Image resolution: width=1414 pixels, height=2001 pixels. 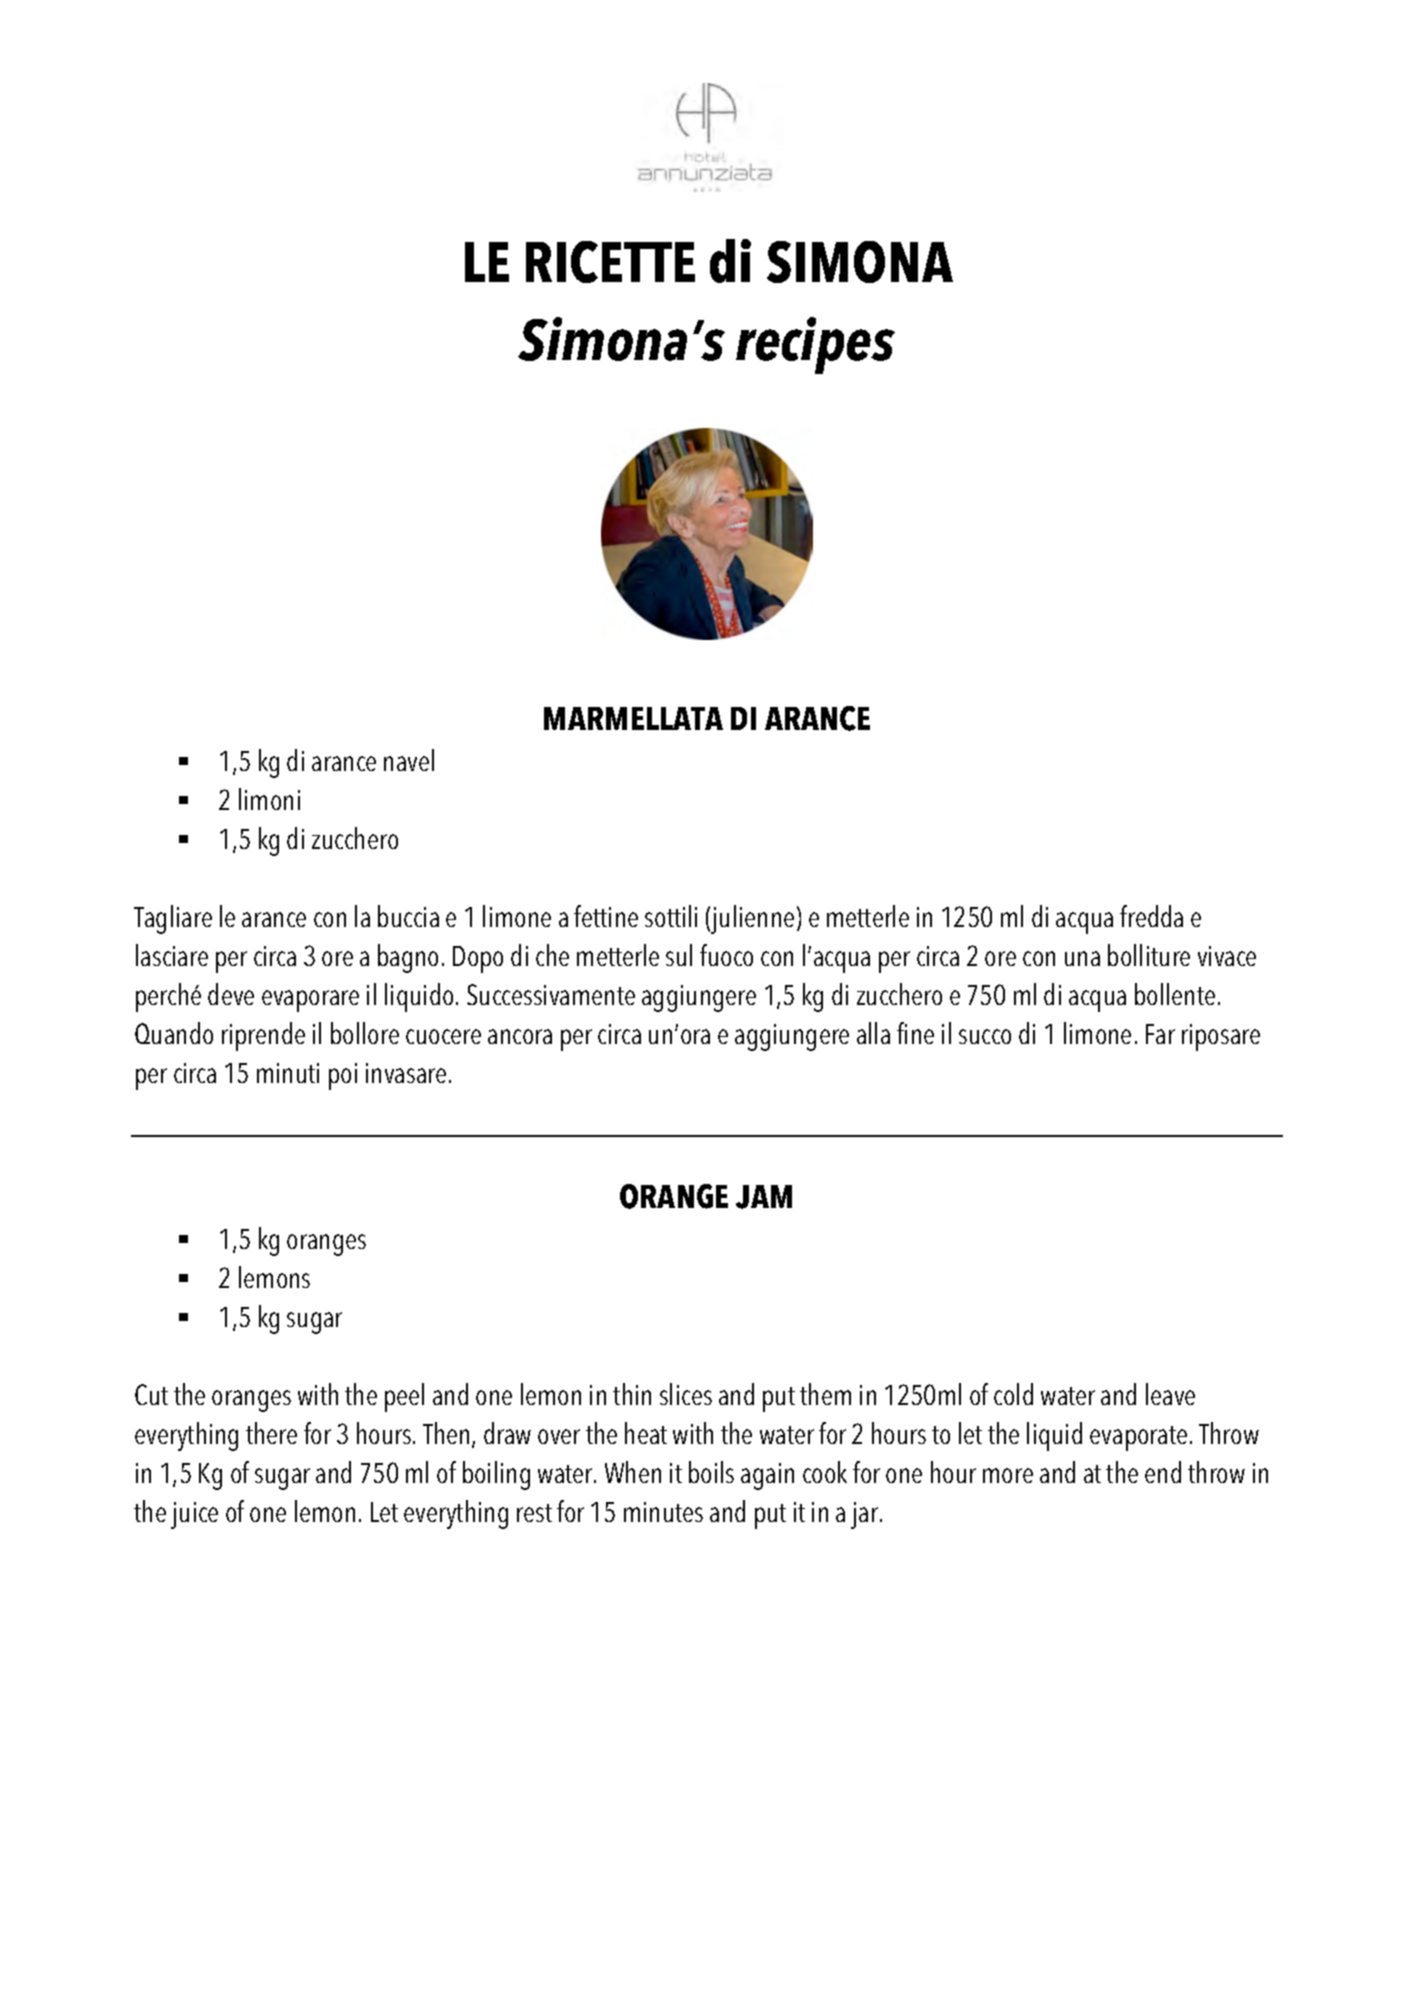 I want to click on vivace, so click(x=1227, y=956).
